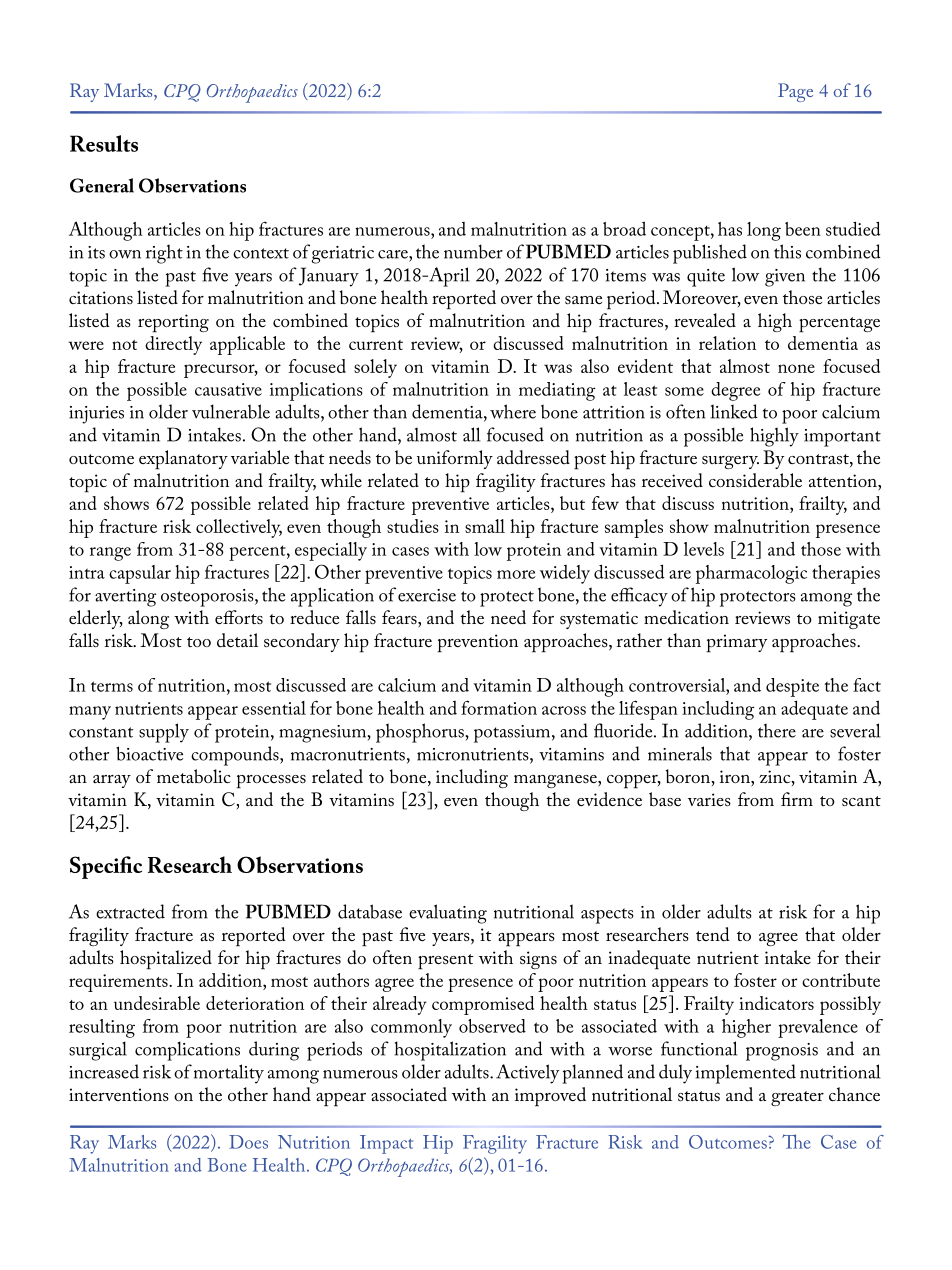 This screenshot has width=952, height=1270. Describe the element at coordinates (194, 776) in the screenshot. I see `metabolic` at that location.
